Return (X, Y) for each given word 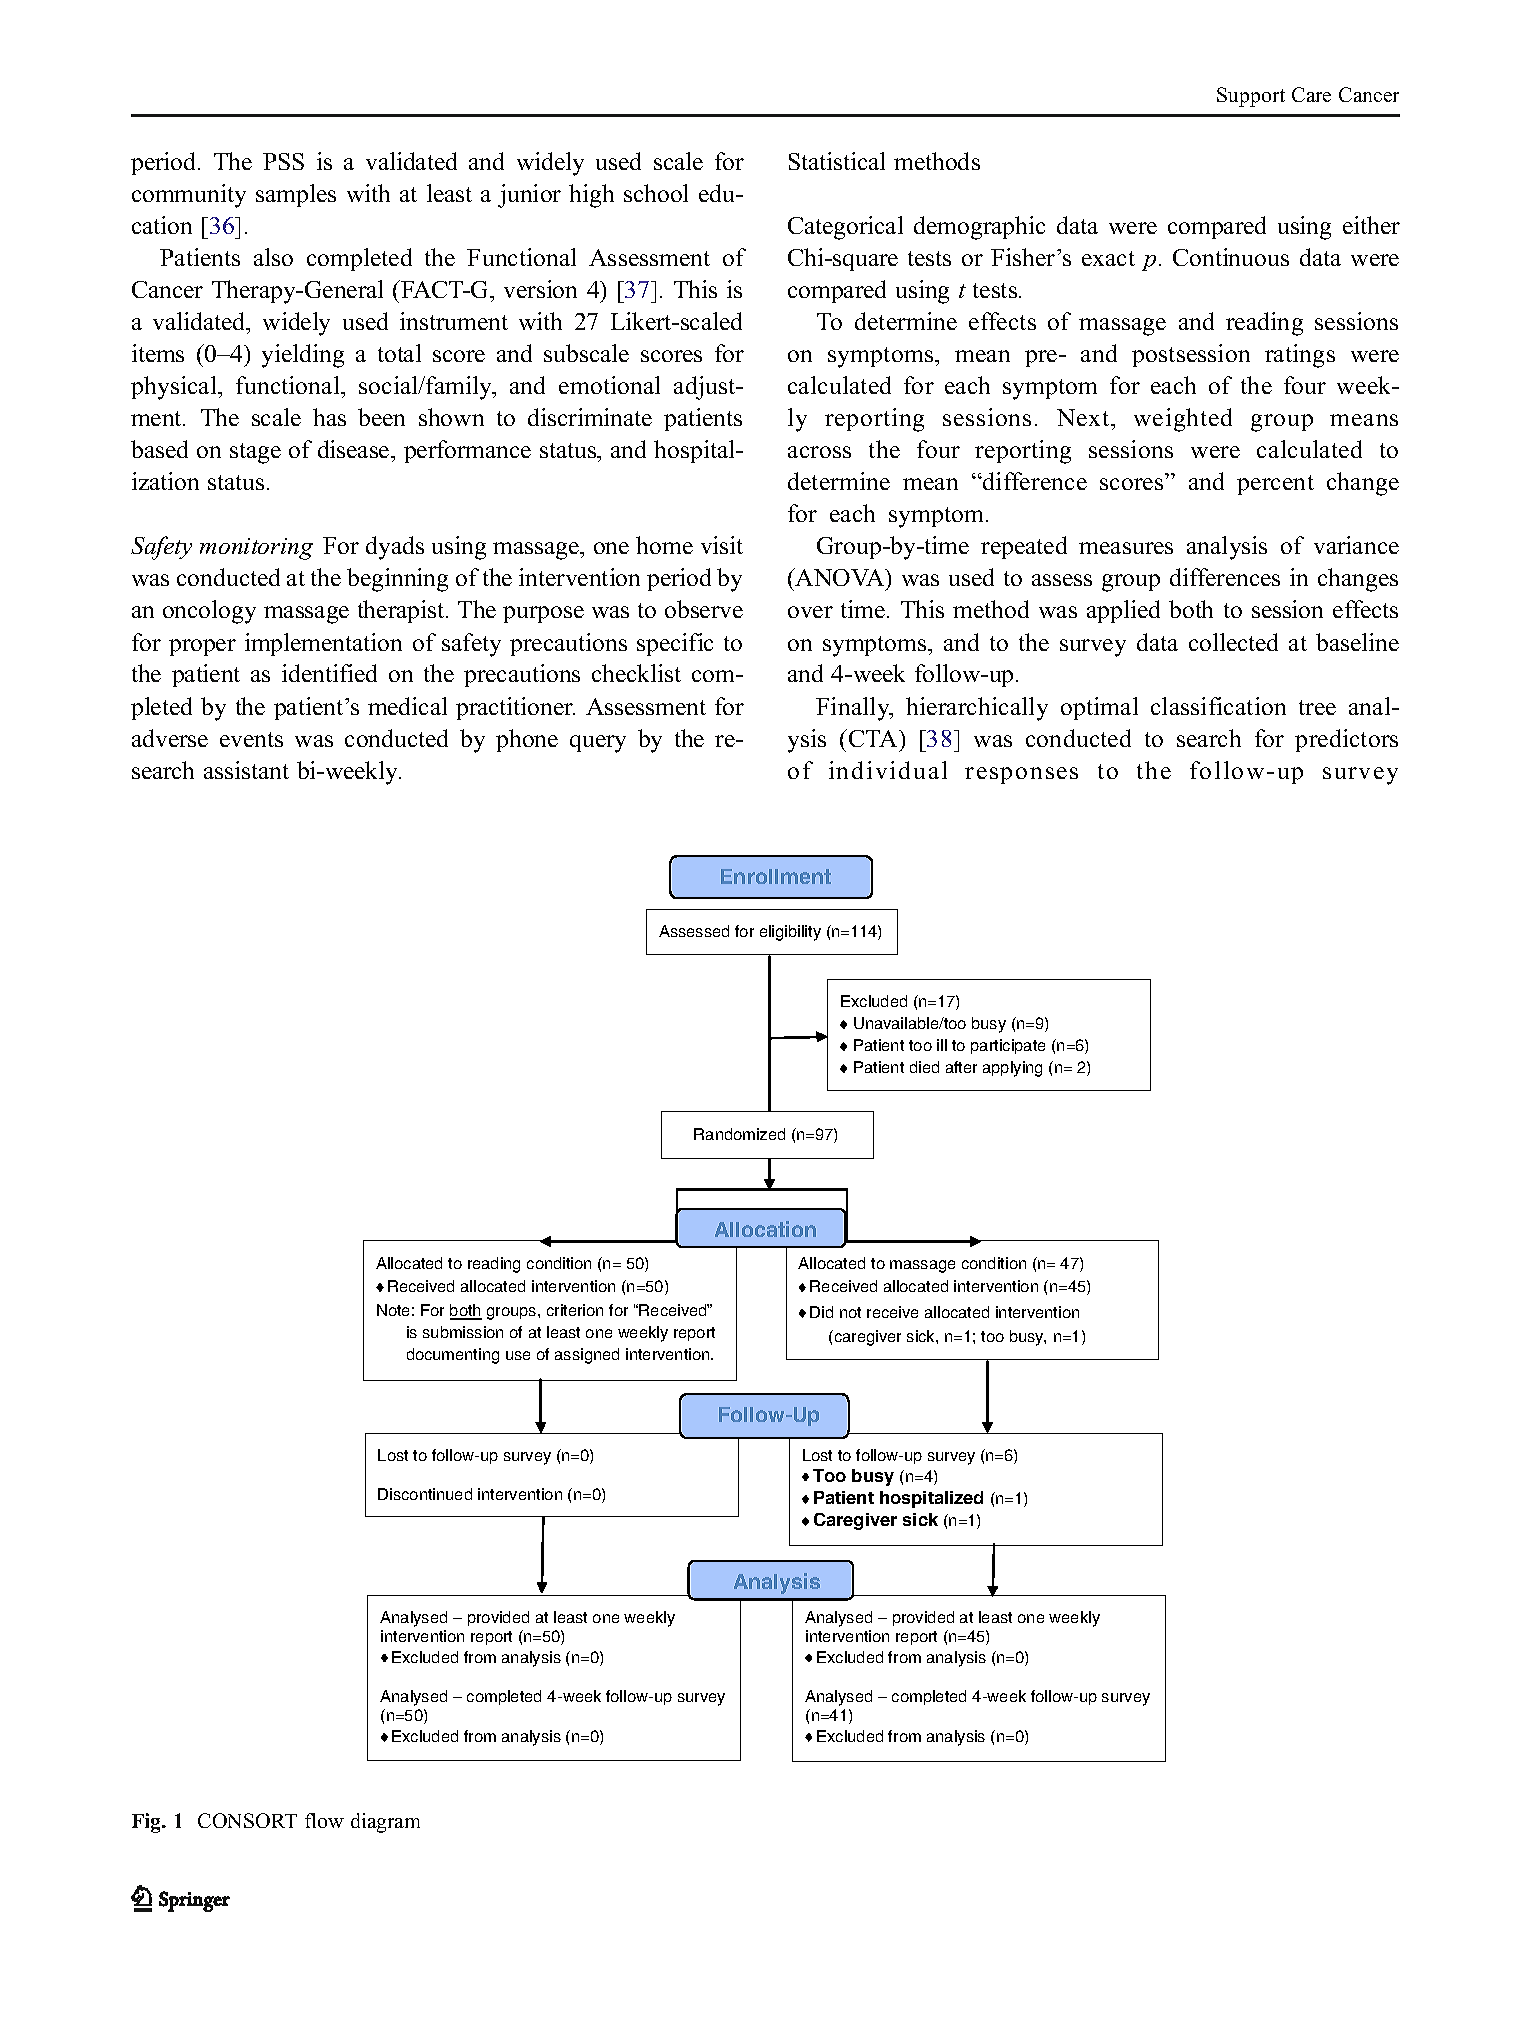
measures (1126, 548)
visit (722, 545)
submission (463, 1332)
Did (821, 1312)
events (251, 739)
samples (296, 195)
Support (1251, 97)
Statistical (837, 161)
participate (1008, 1046)
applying (1012, 1069)
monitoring (256, 549)
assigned (587, 1356)
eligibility (790, 933)
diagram (385, 1823)
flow (324, 1820)
